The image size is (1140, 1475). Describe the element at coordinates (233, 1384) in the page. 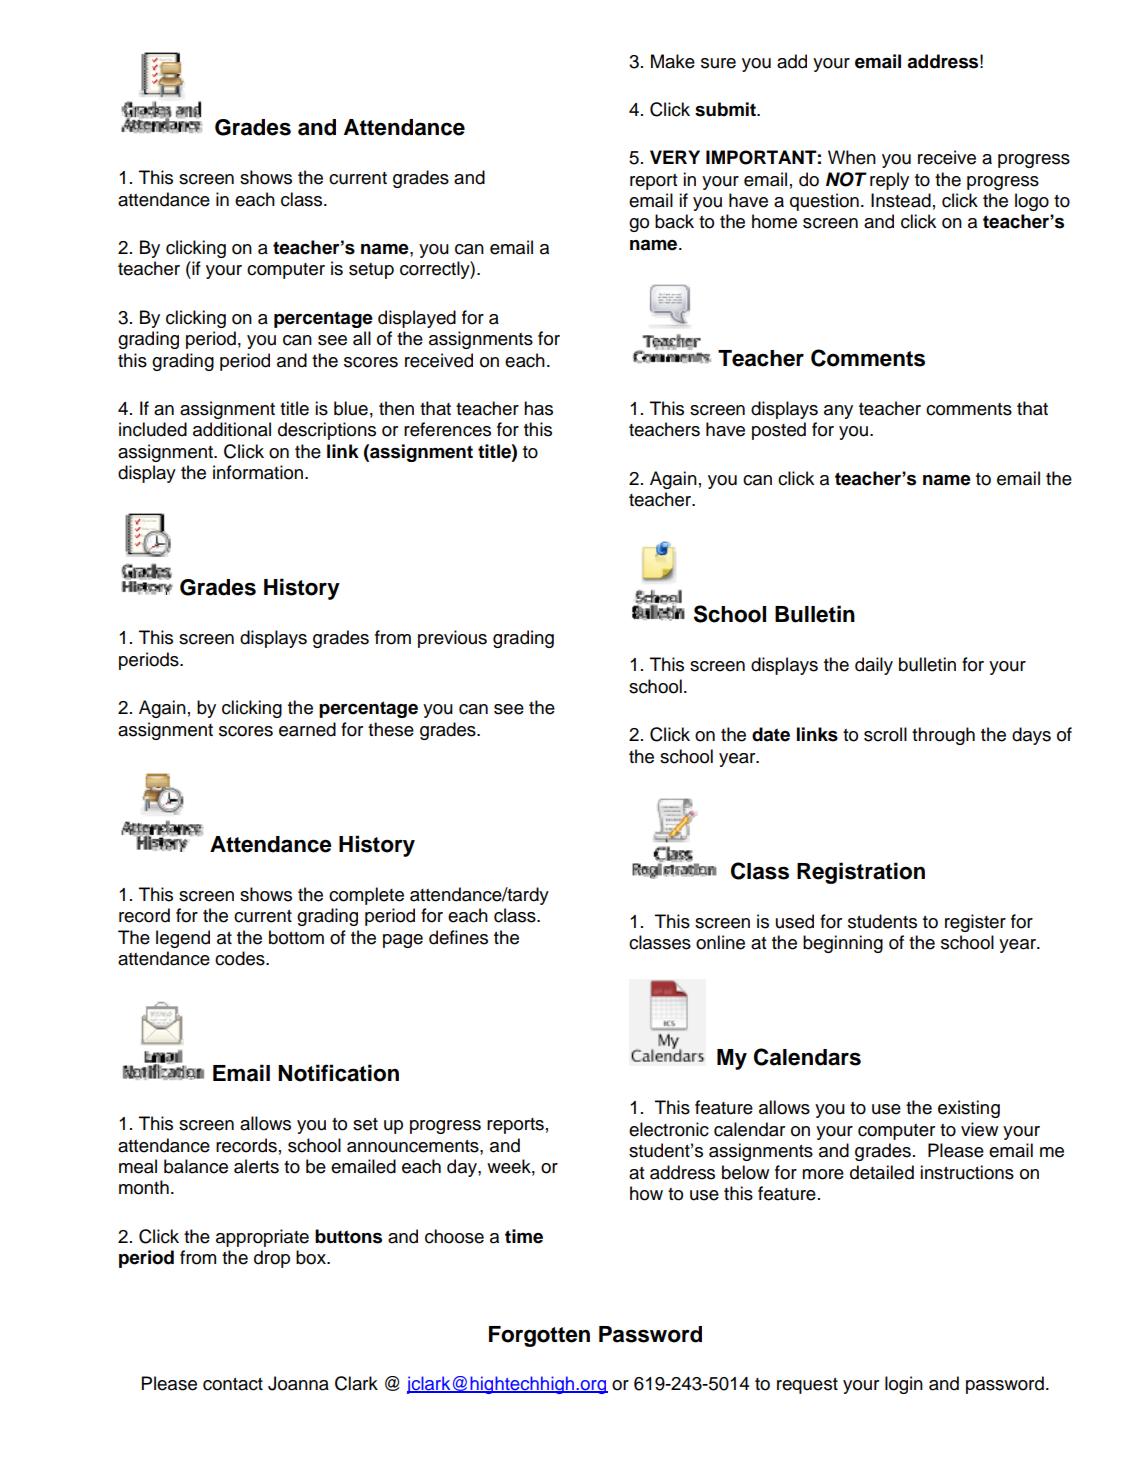

I see `contact` at that location.
